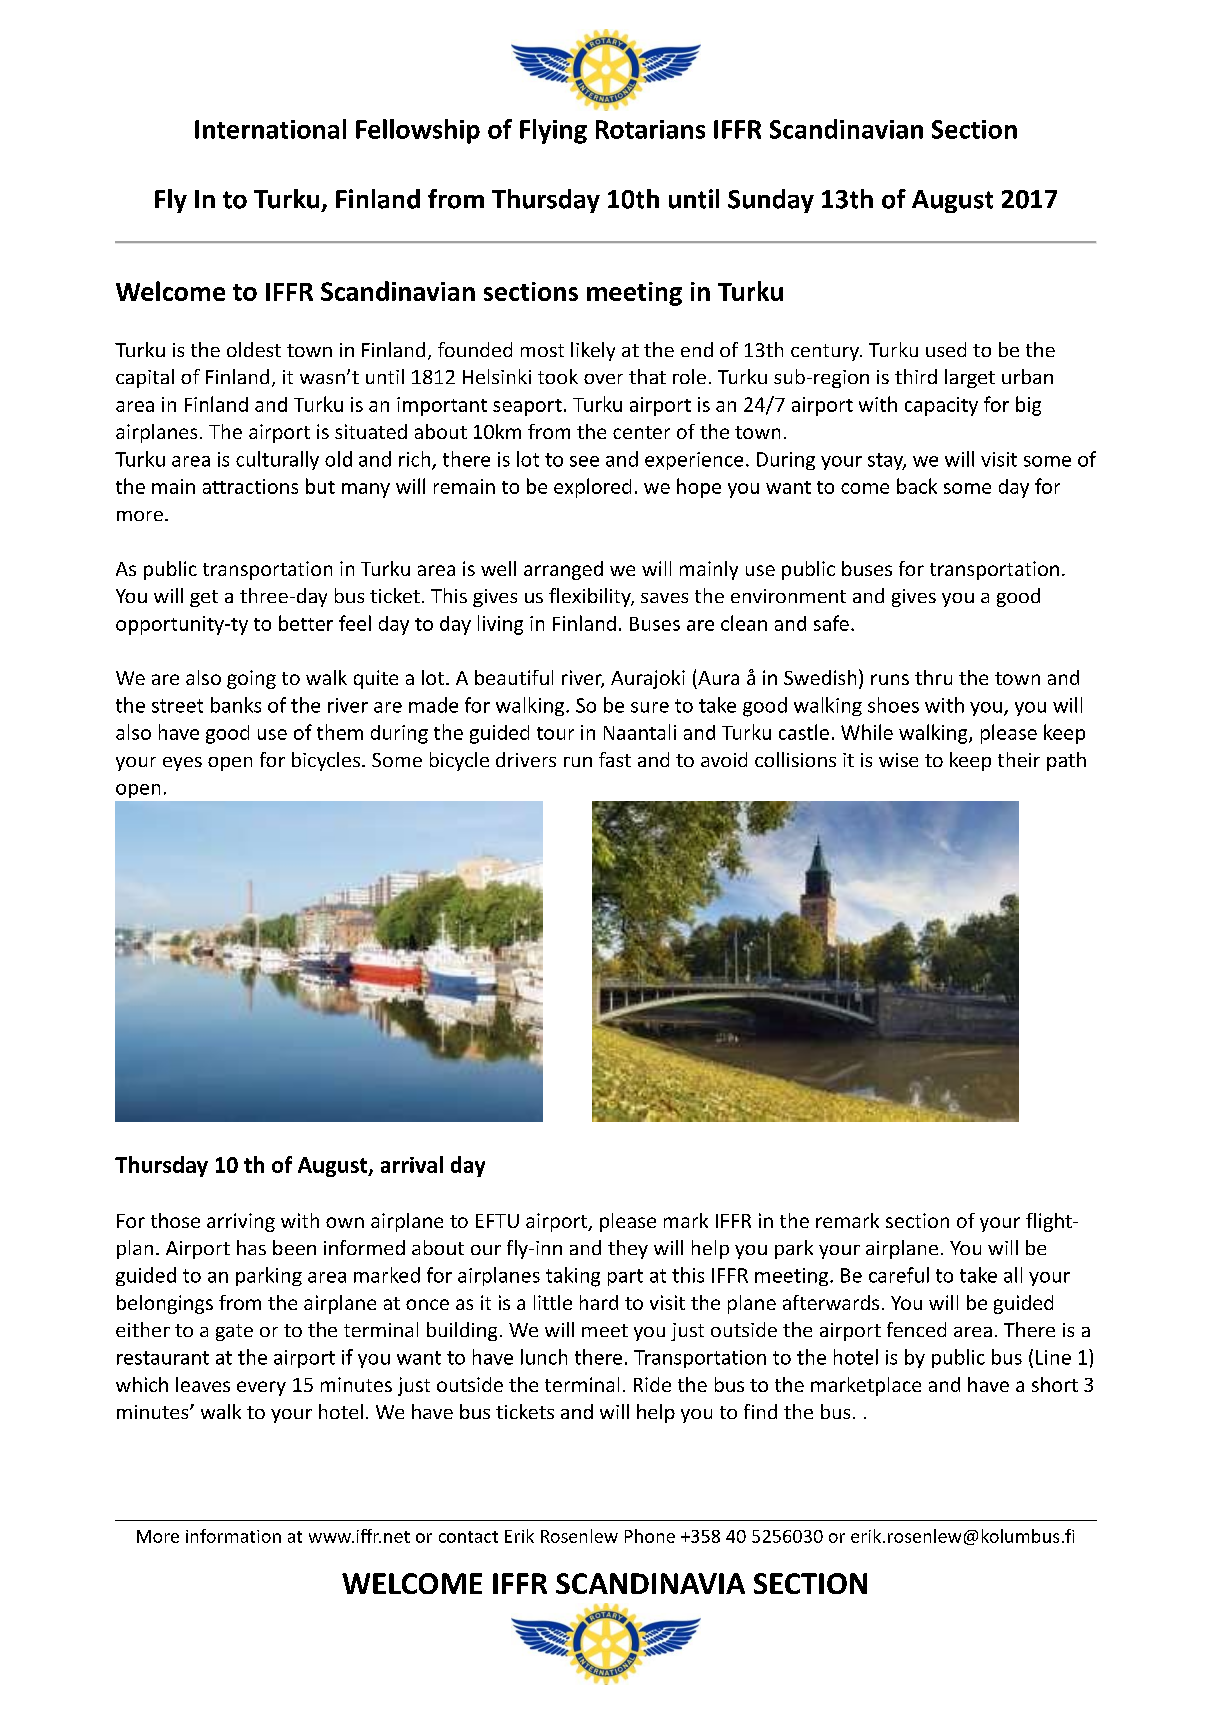 This screenshot has width=1212, height=1714. What do you see at coordinates (306, 623) in the screenshot?
I see `better` at bounding box center [306, 623].
